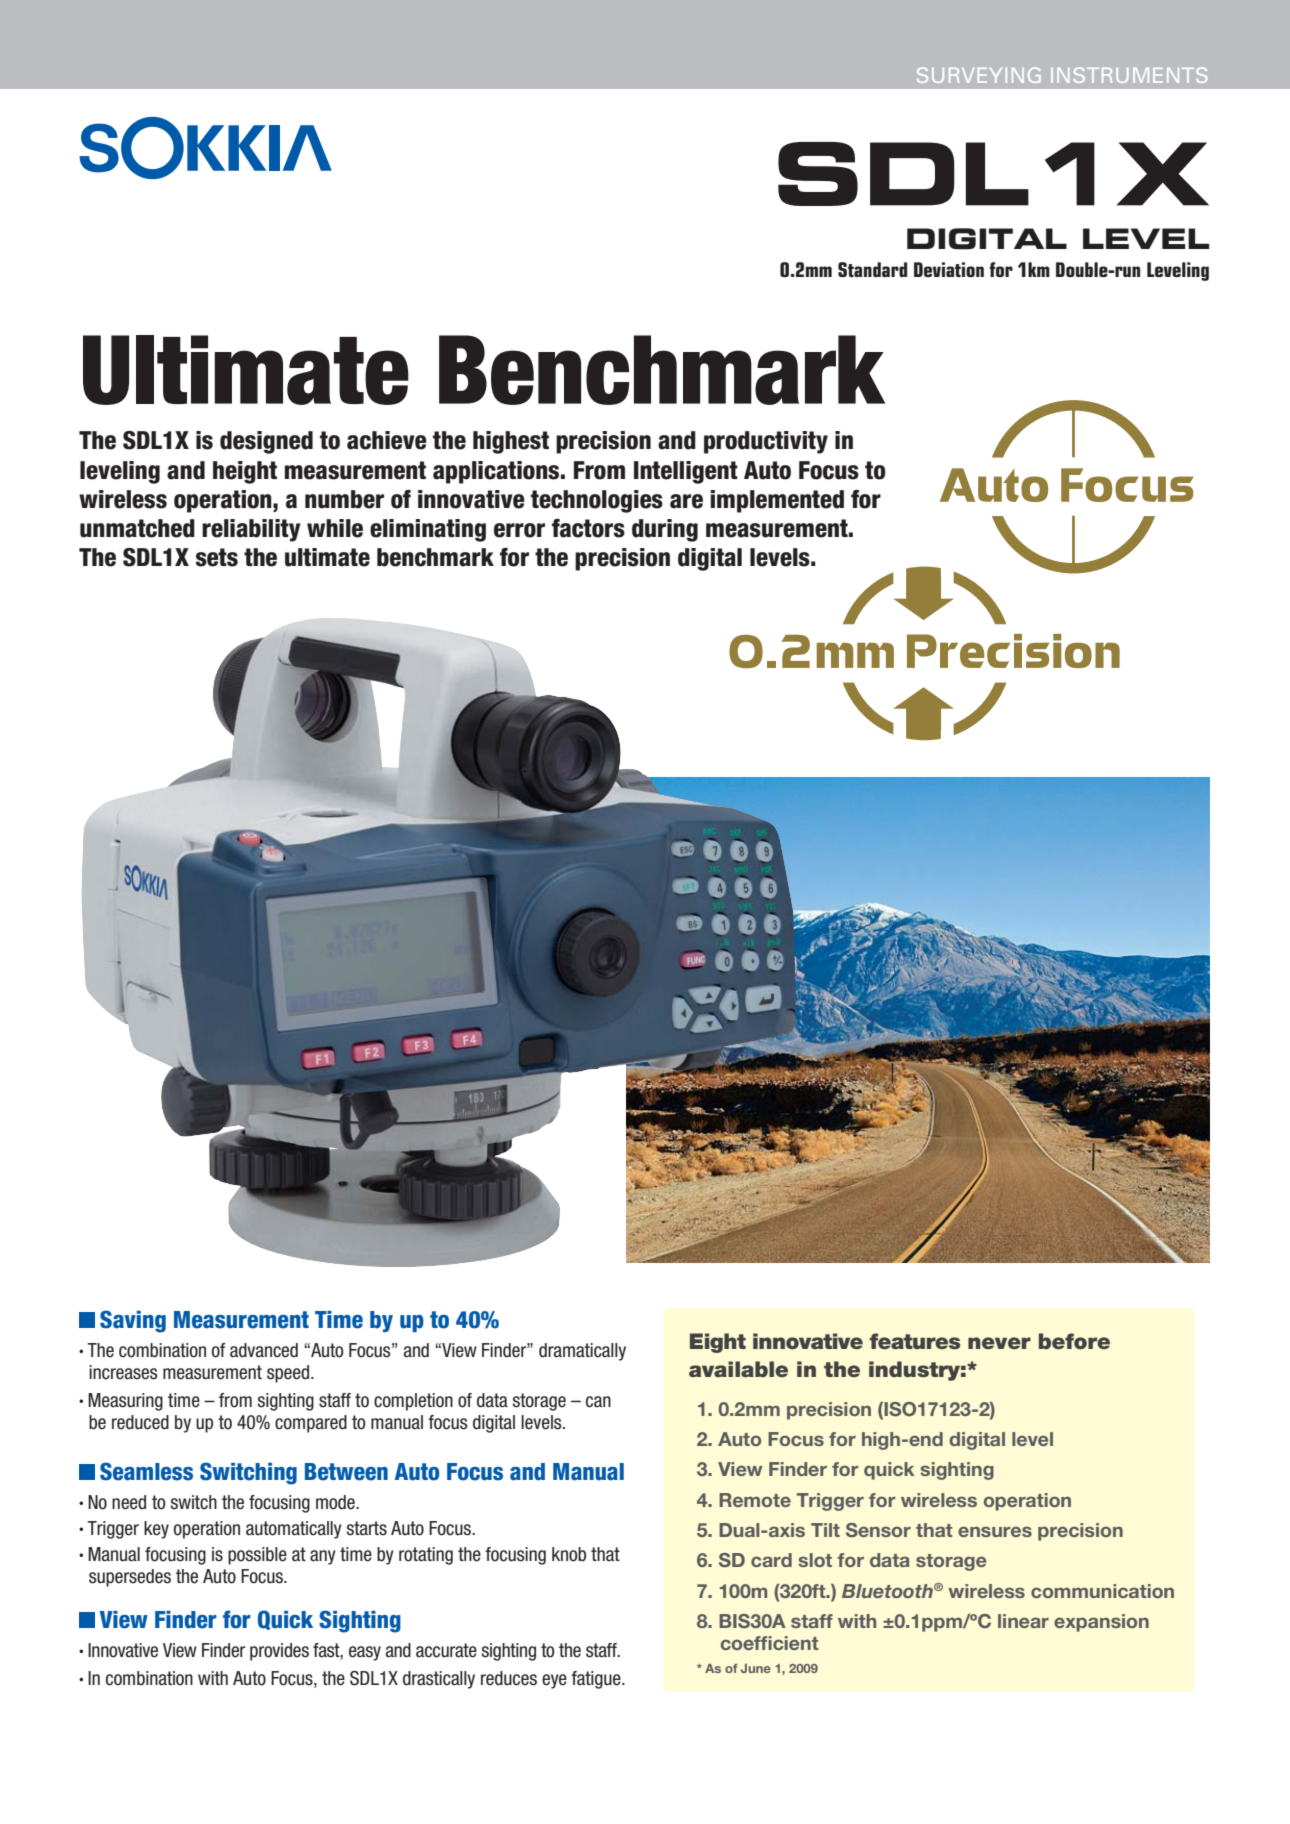  Describe the element at coordinates (872, 269) in the screenshot. I see `Standard` at that location.
